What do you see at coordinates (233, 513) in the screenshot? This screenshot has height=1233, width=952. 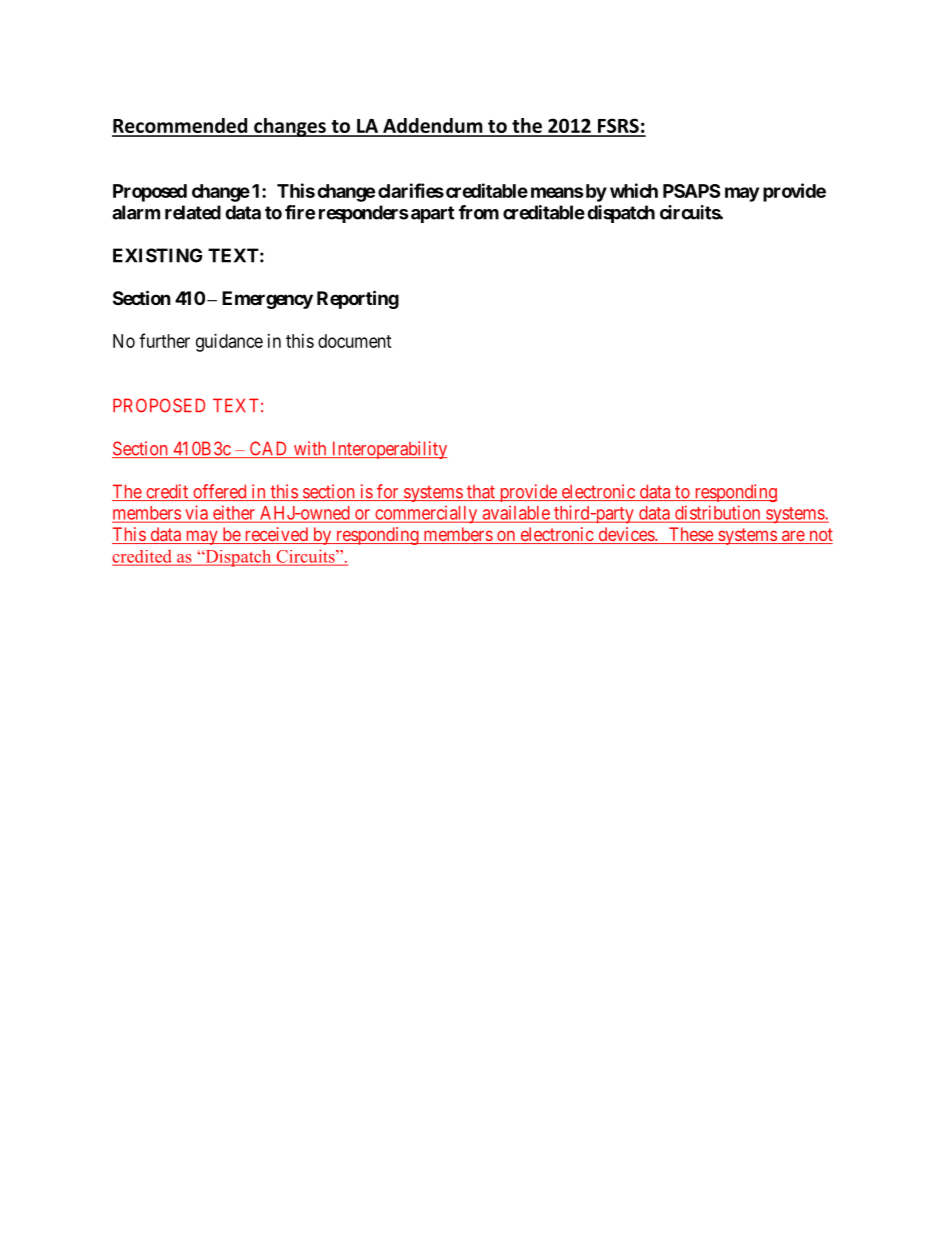 I see `either` at bounding box center [233, 513].
